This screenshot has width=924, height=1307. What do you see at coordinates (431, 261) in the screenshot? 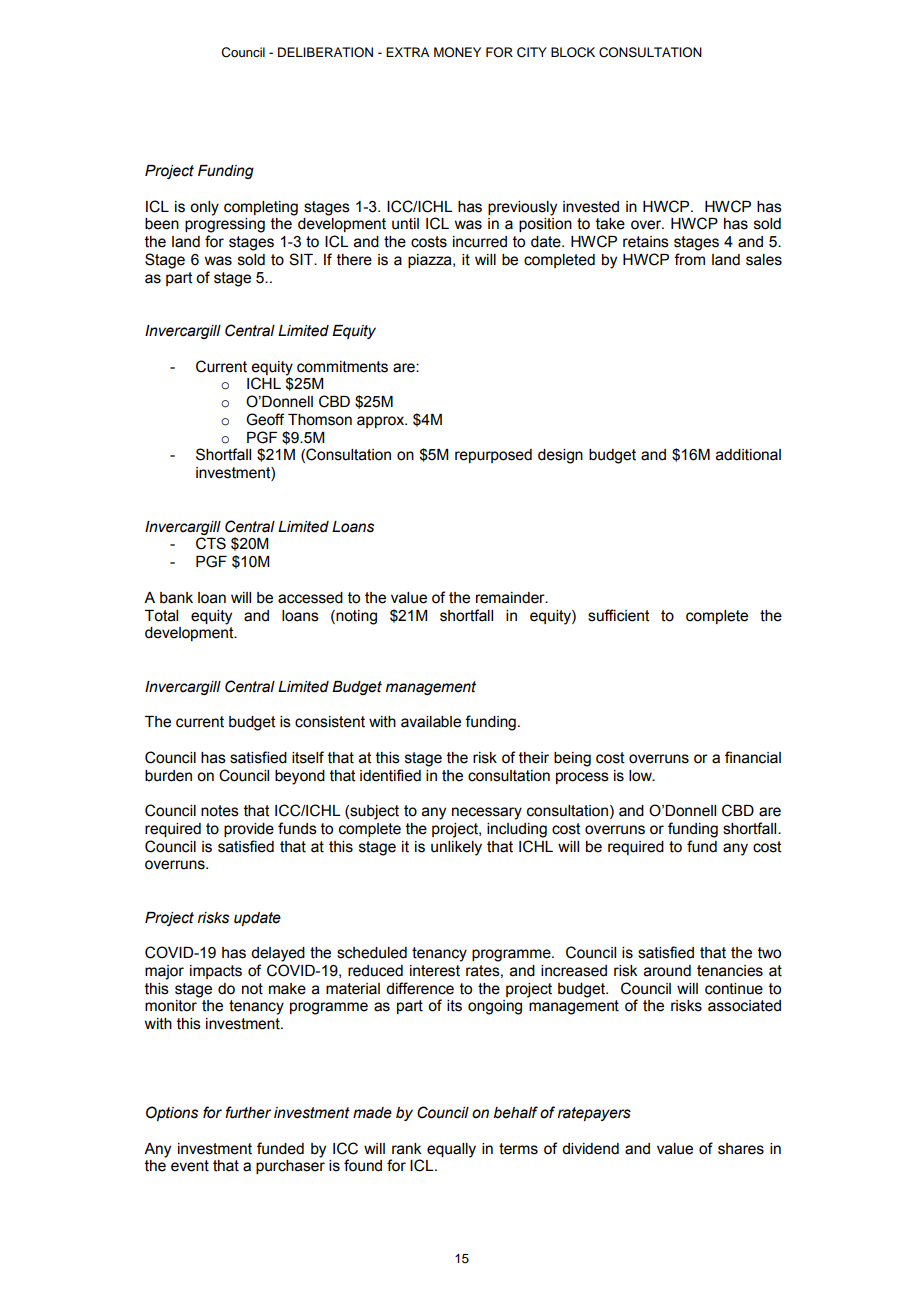
I see `piazza` at bounding box center [431, 261].
